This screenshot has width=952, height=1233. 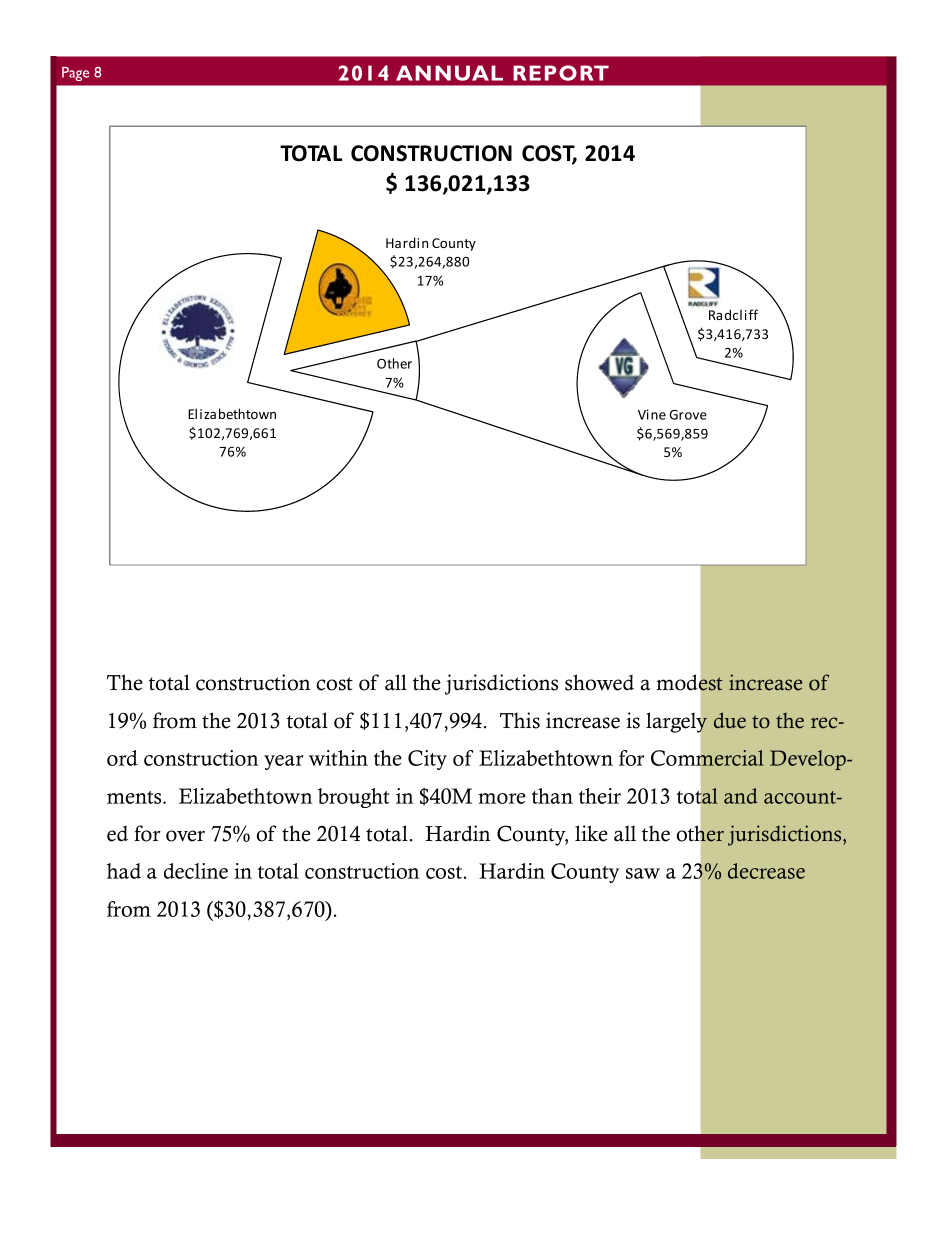 I want to click on ANNUAL, so click(x=449, y=73).
